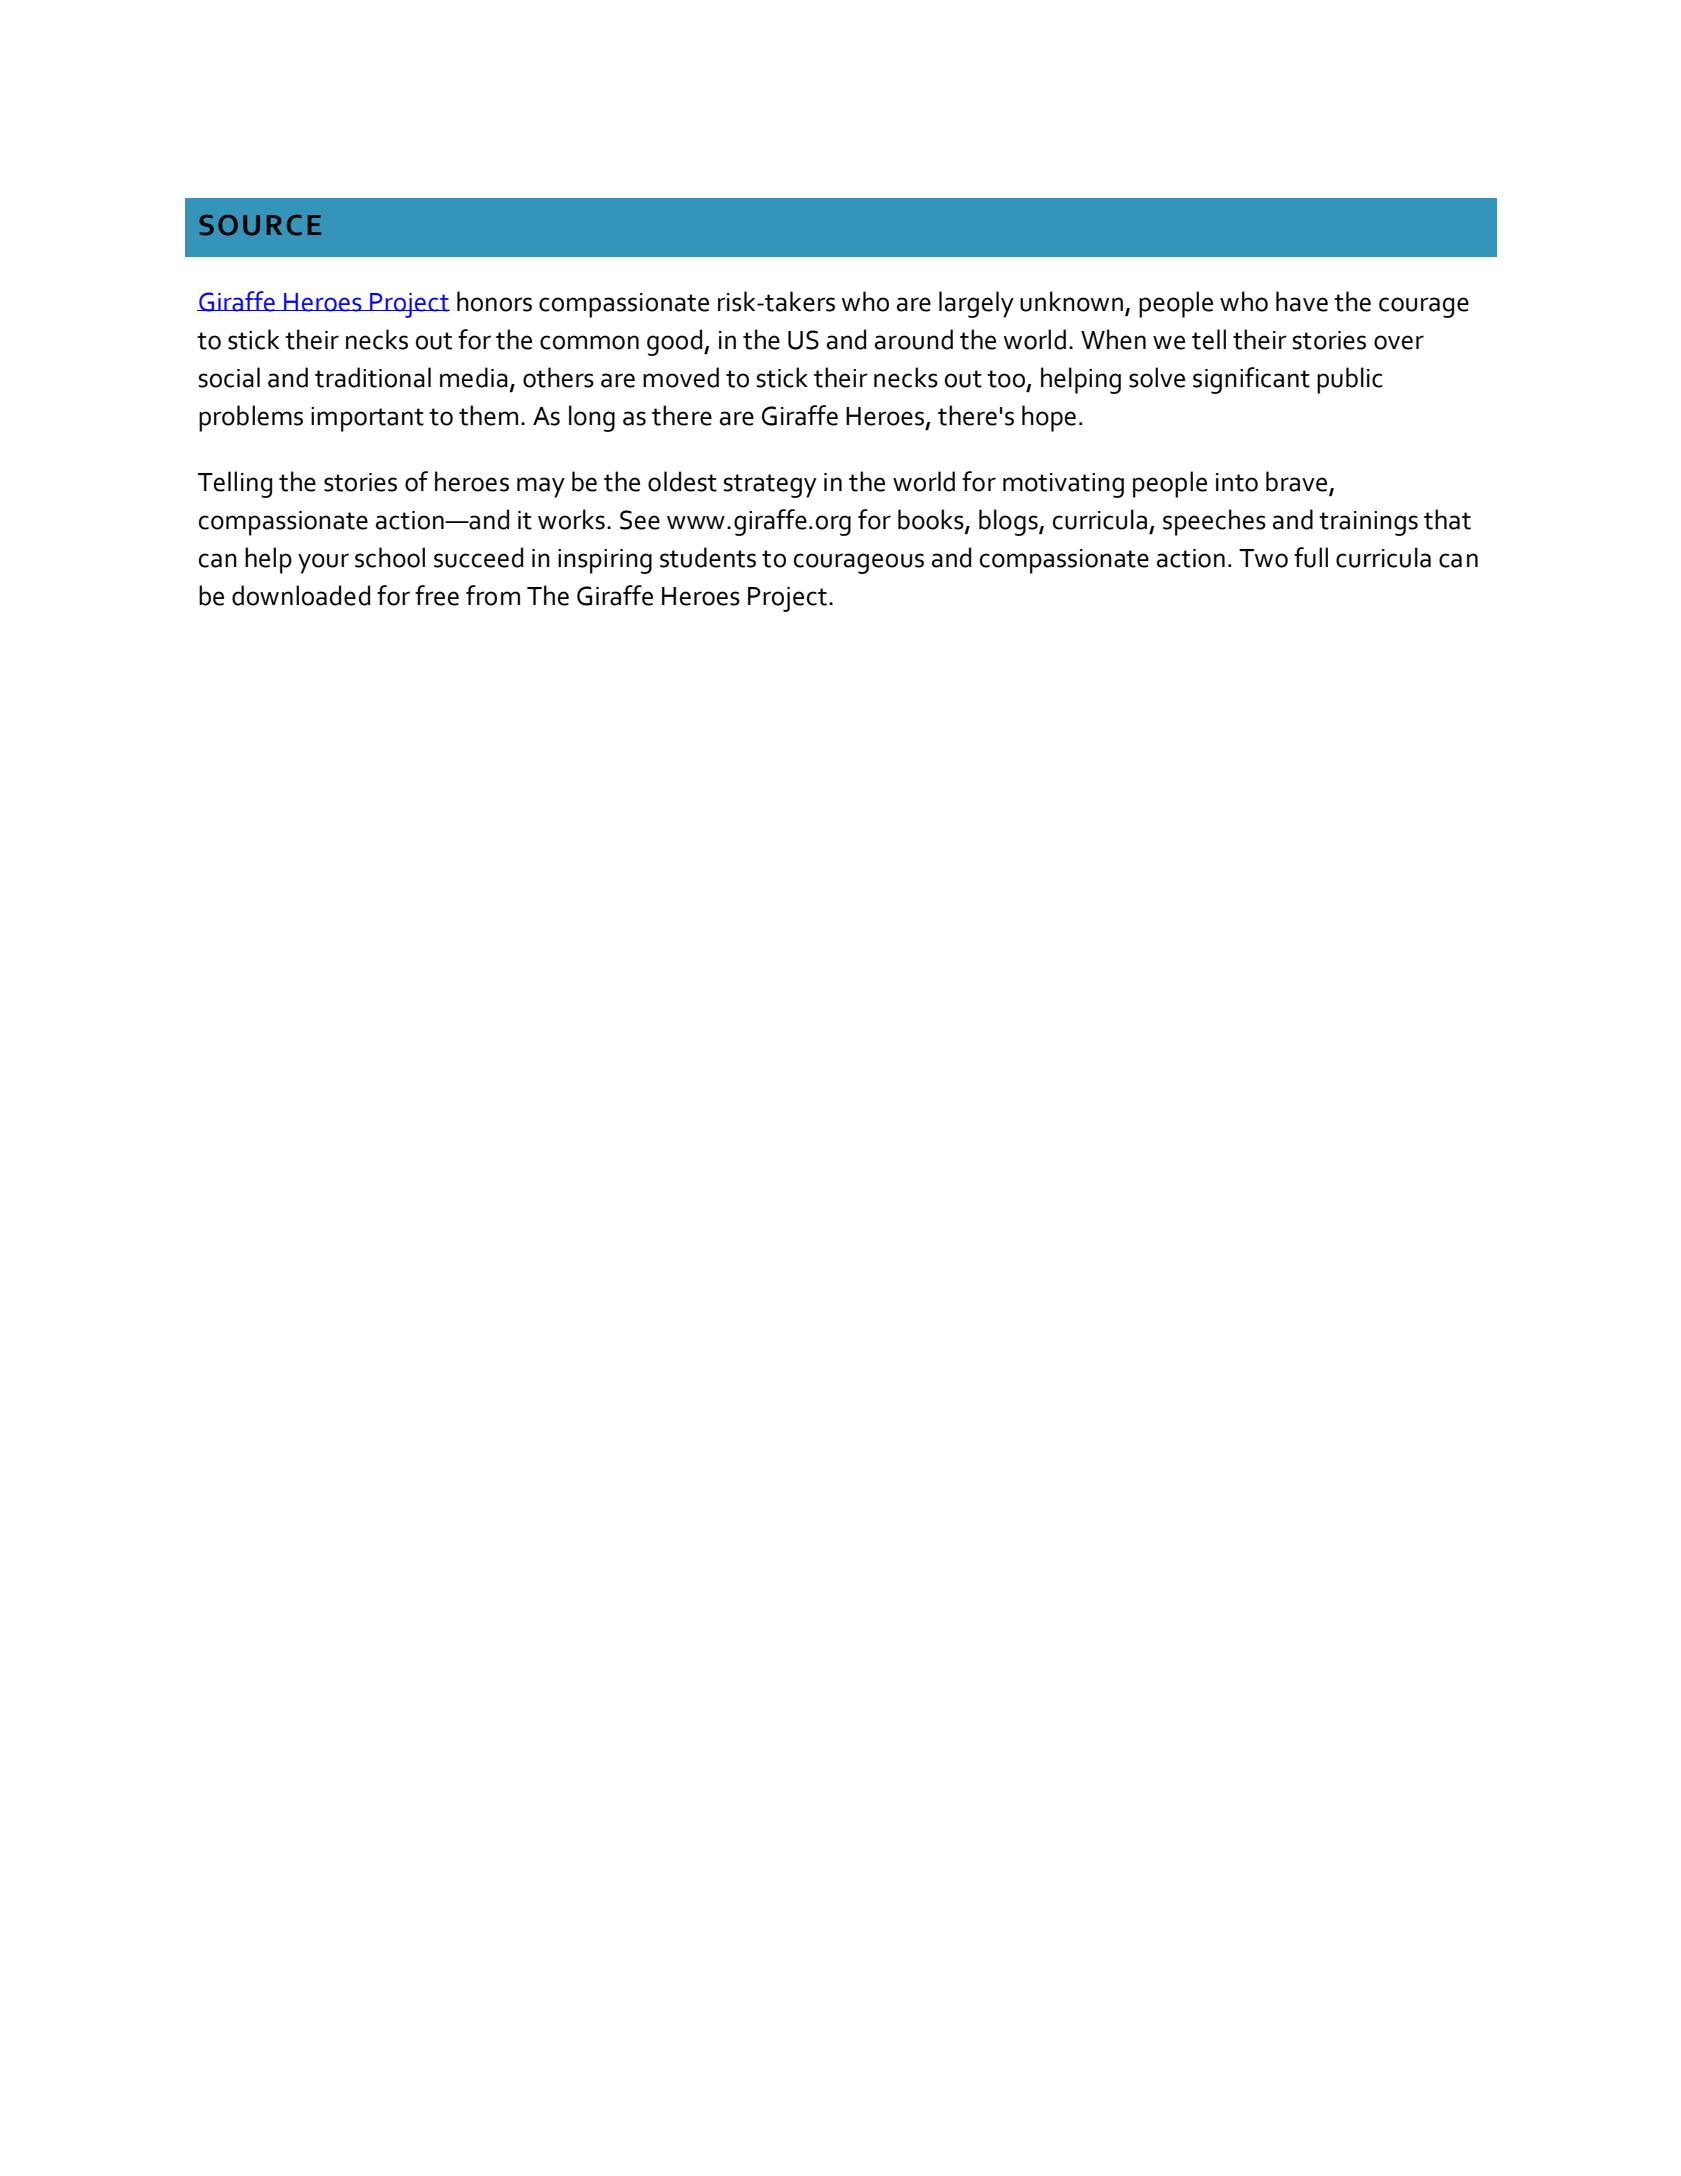 The height and width of the page is (2176, 1681). What do you see at coordinates (914, 339) in the page?
I see `around` at bounding box center [914, 339].
